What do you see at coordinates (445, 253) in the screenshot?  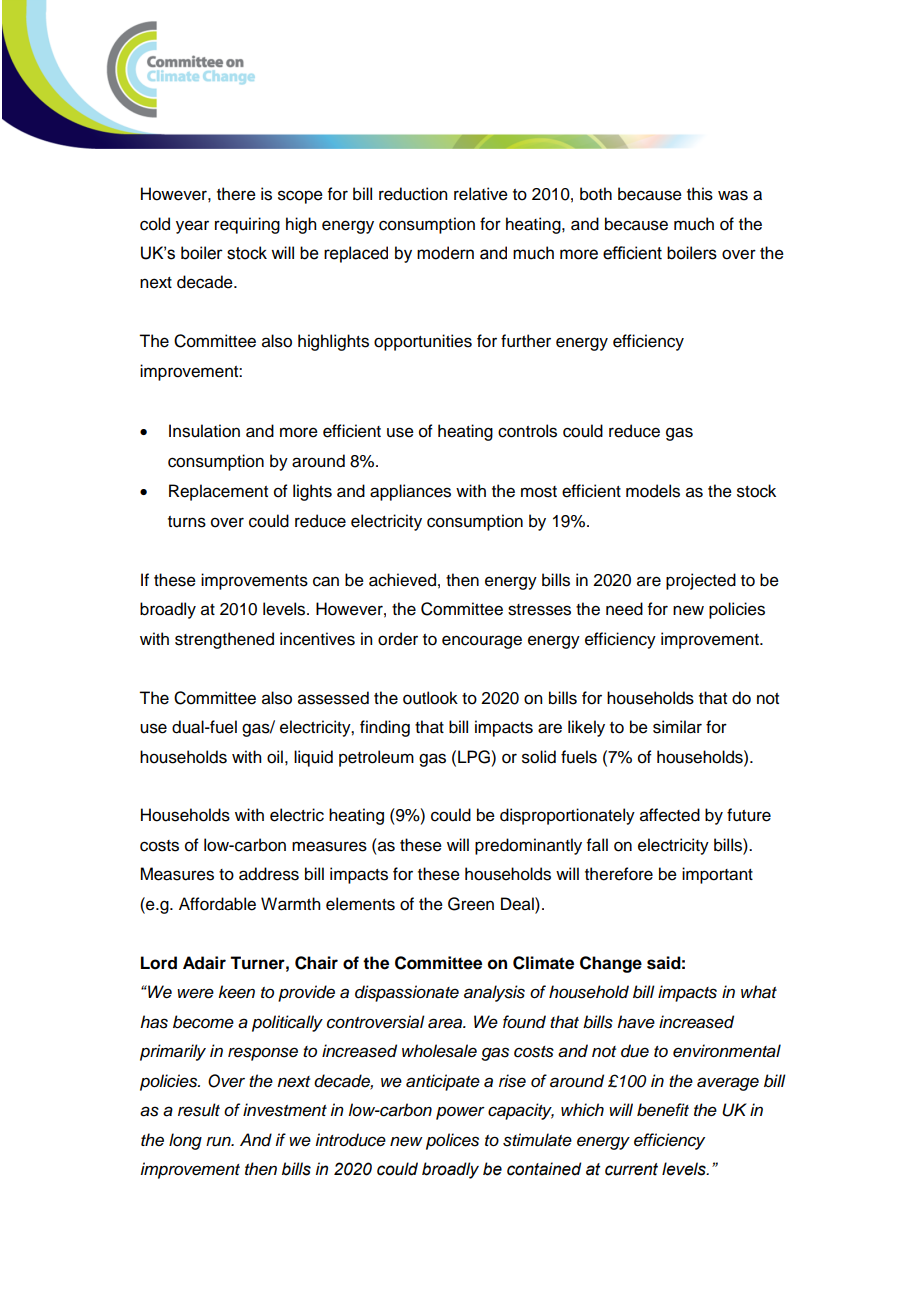 I see `modern` at bounding box center [445, 253].
